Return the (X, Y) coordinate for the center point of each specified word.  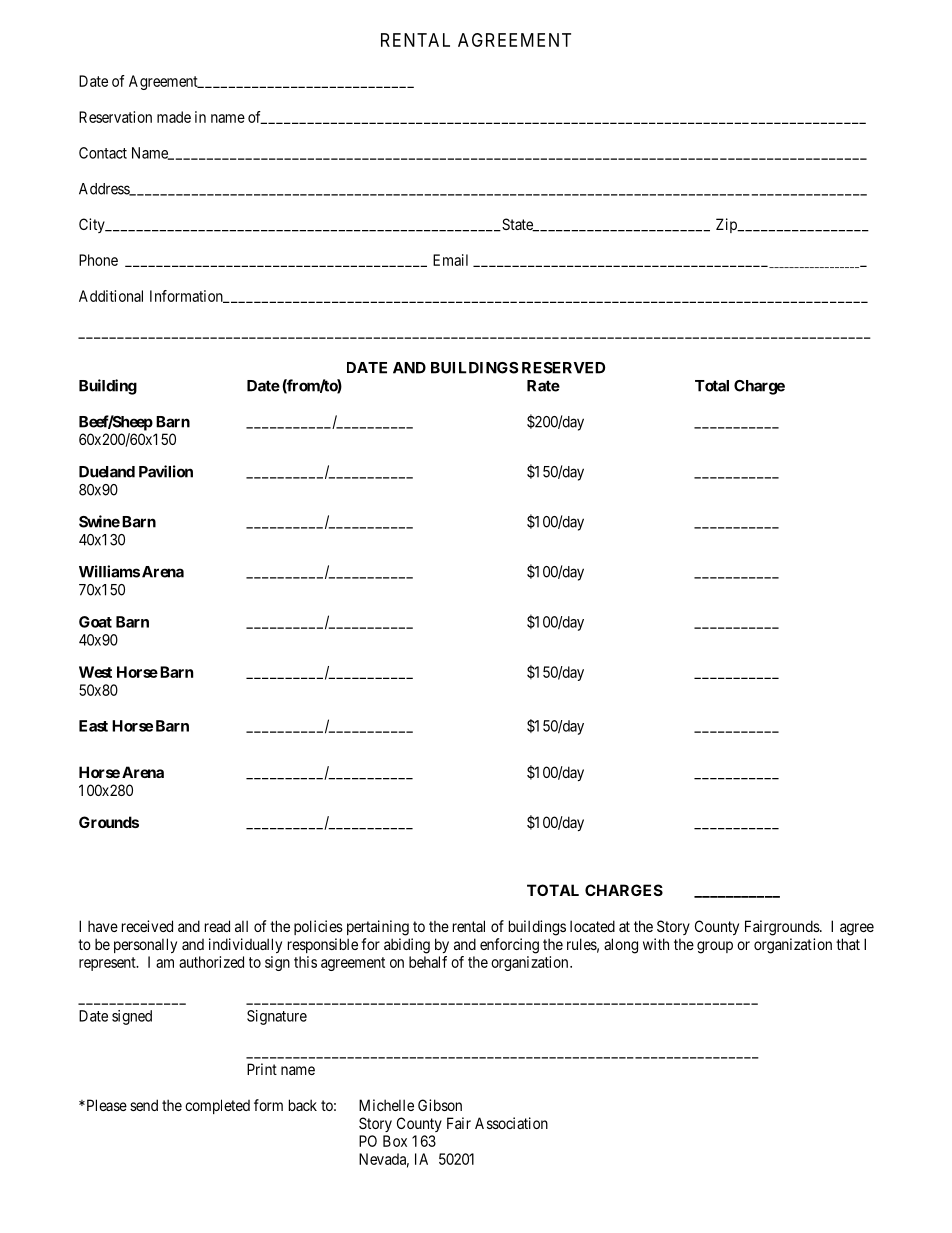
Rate (543, 386)
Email (450, 260)
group (715, 947)
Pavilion (166, 471)
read (217, 926)
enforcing (509, 946)
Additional (111, 296)
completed (217, 1106)
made (174, 117)
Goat (95, 622)
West (95, 672)
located (592, 926)
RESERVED (563, 368)
